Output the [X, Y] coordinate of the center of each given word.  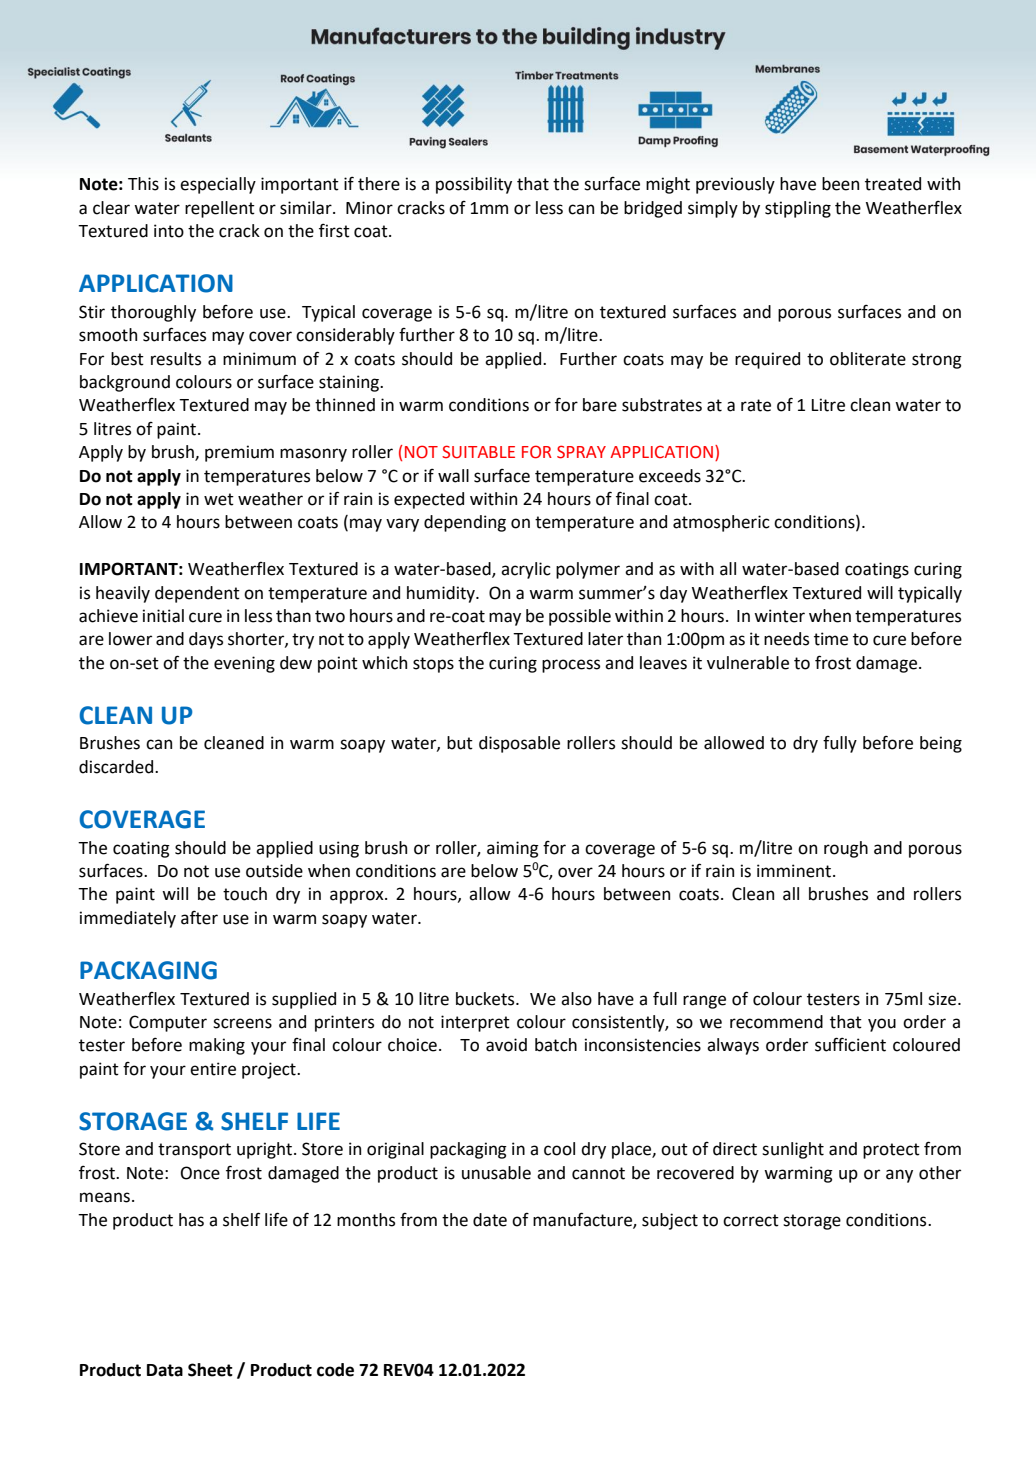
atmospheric [721, 523]
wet [219, 499]
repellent [220, 209]
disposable [519, 744]
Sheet [210, 1370]
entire [213, 1069]
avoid [506, 1045]
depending [465, 523]
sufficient [850, 1044]
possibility [474, 185]
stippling [798, 209]
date [490, 1220]
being [941, 744]
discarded [117, 767]
